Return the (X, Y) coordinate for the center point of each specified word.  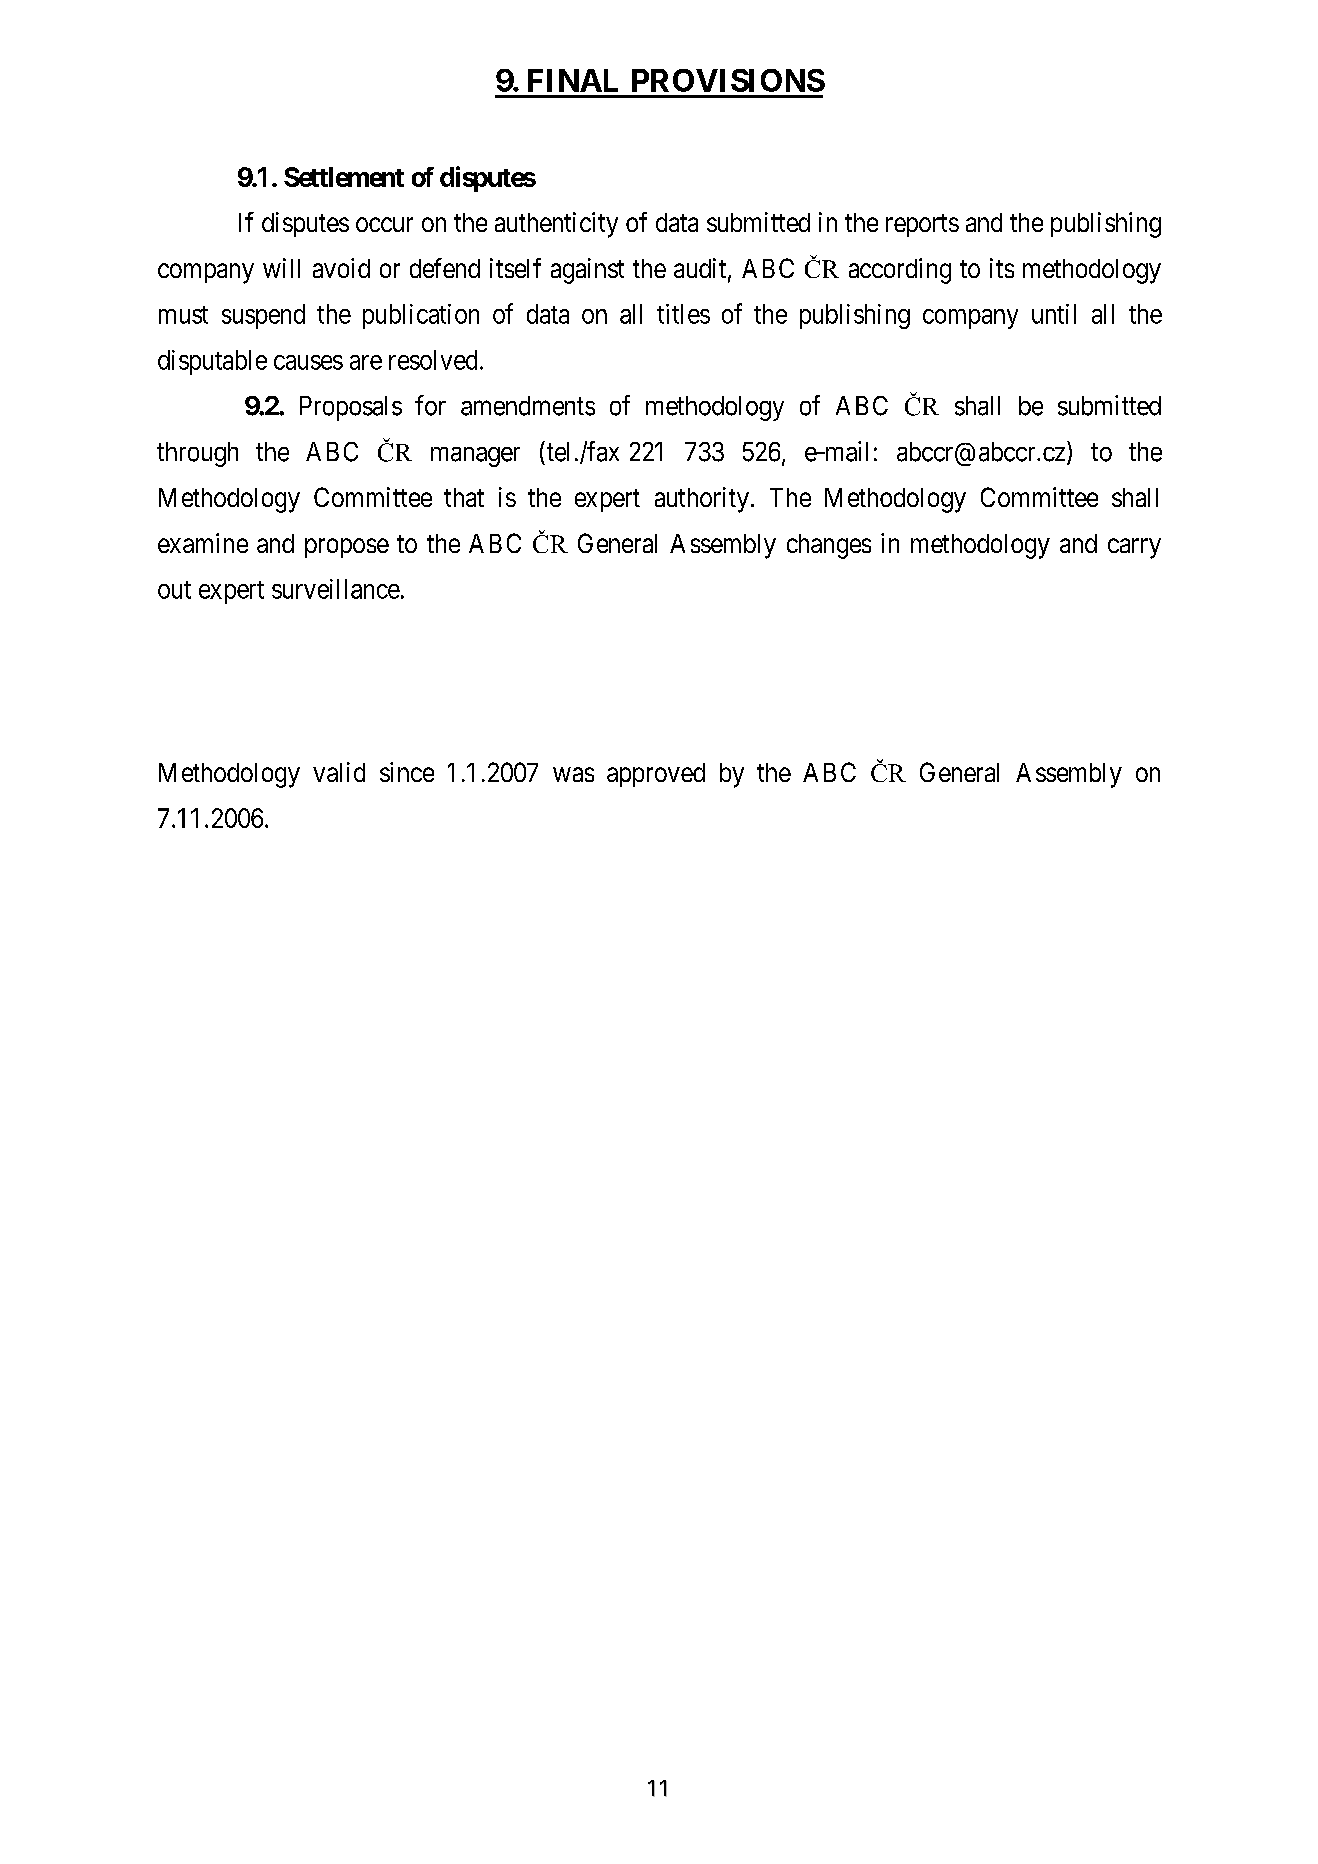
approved (656, 775)
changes (829, 546)
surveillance (336, 589)
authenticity (556, 225)
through (197, 454)
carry (1134, 548)
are (366, 362)
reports (922, 225)
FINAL (573, 80)
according (900, 271)
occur (384, 224)
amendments (528, 406)
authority (702, 500)
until (1054, 314)
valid (339, 772)
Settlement (344, 177)
